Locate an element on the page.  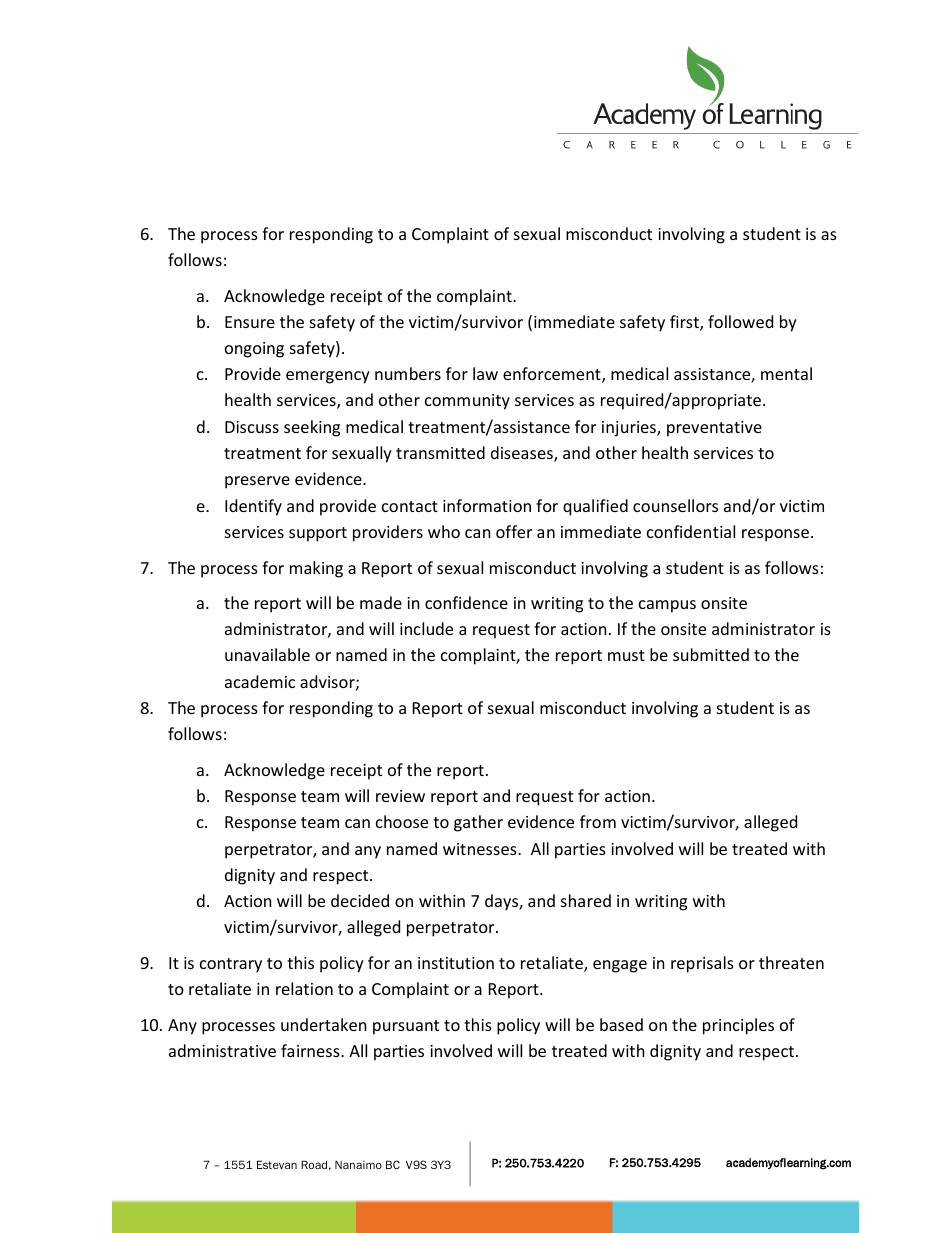
law is located at coordinates (485, 373).
